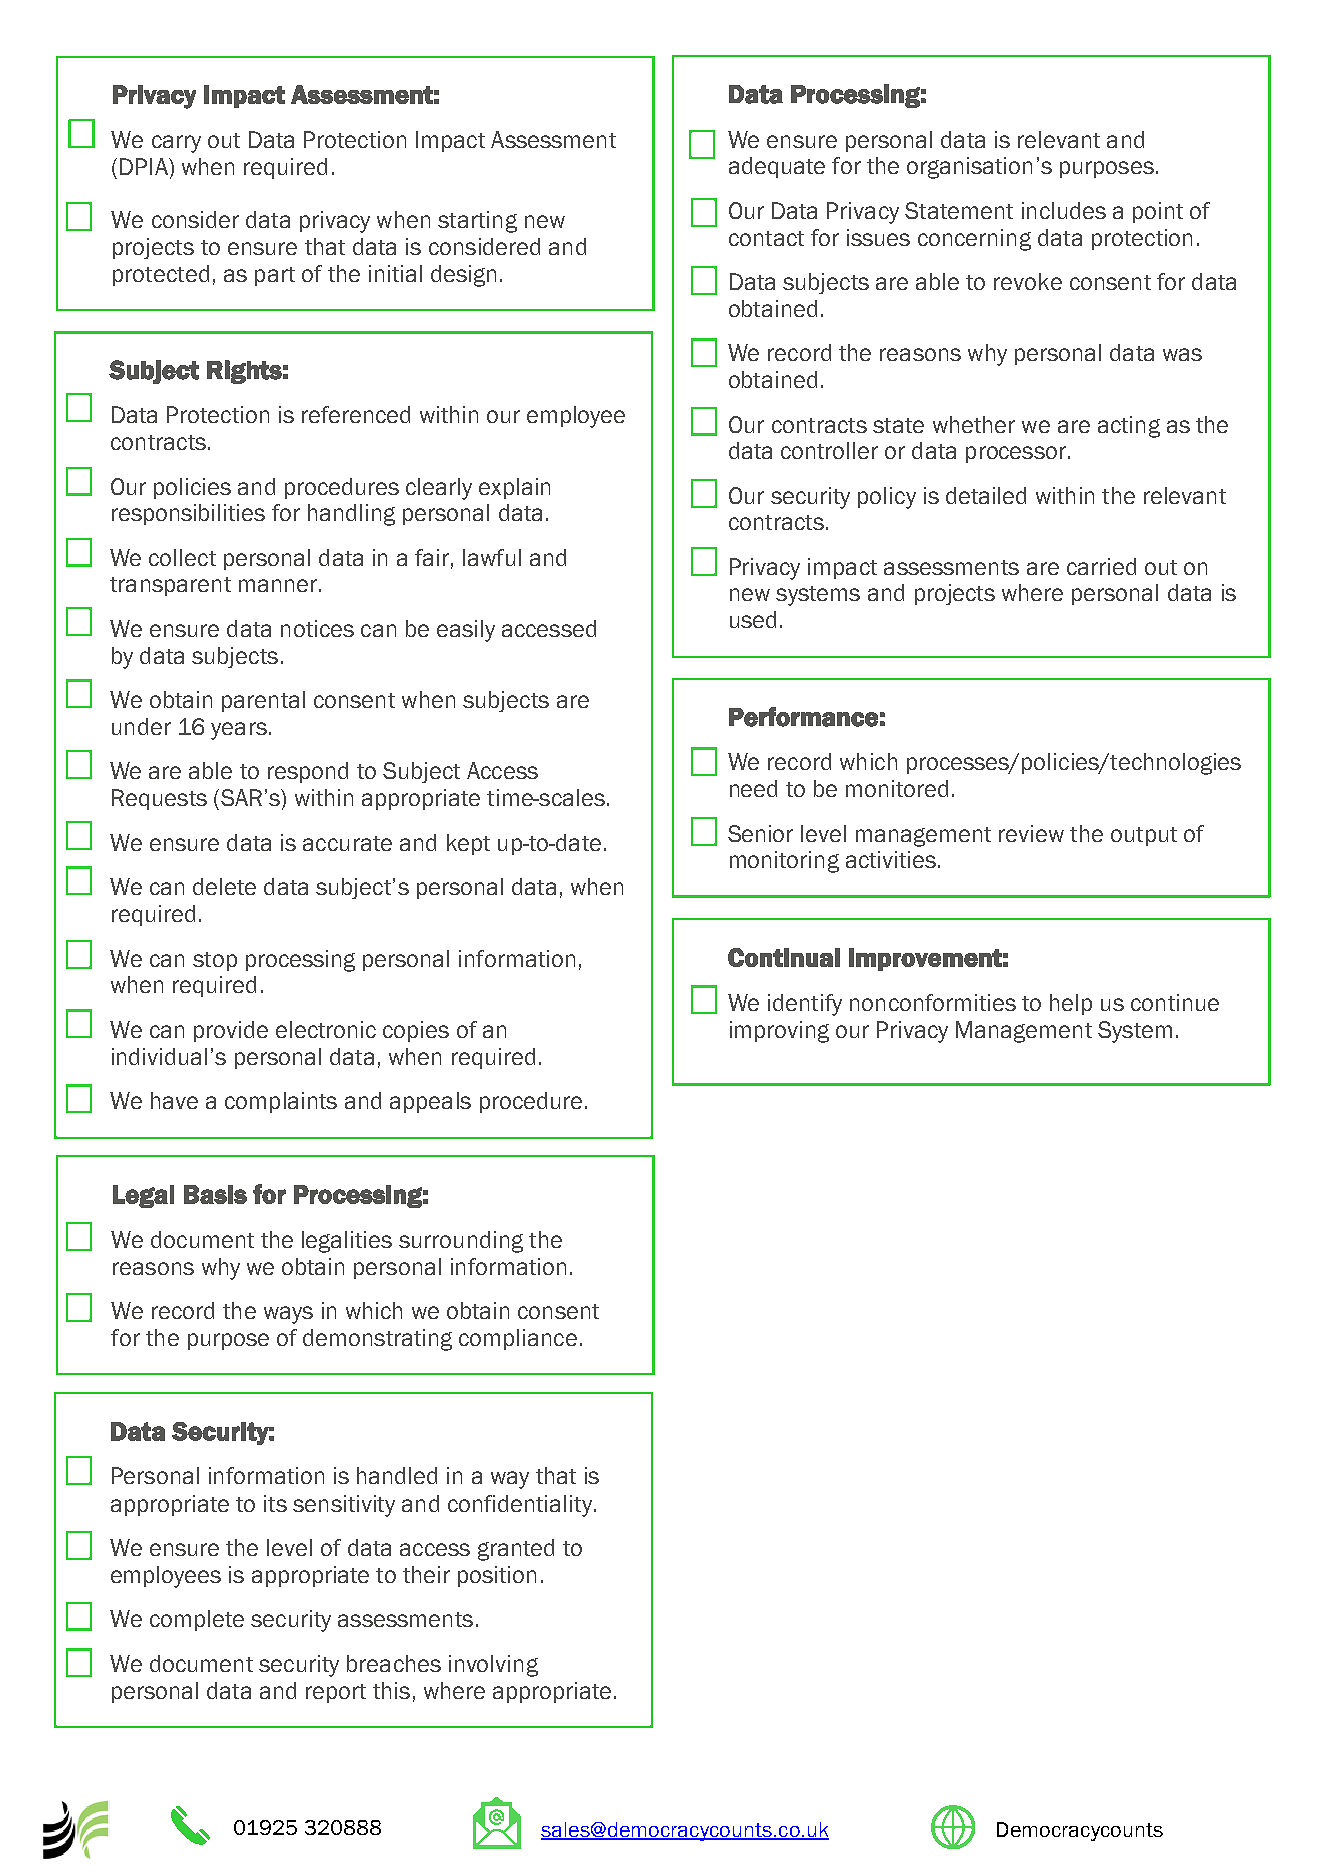 The height and width of the page is (1876, 1327). Describe the element at coordinates (518, 1339) in the page. I see `compliance` at that location.
